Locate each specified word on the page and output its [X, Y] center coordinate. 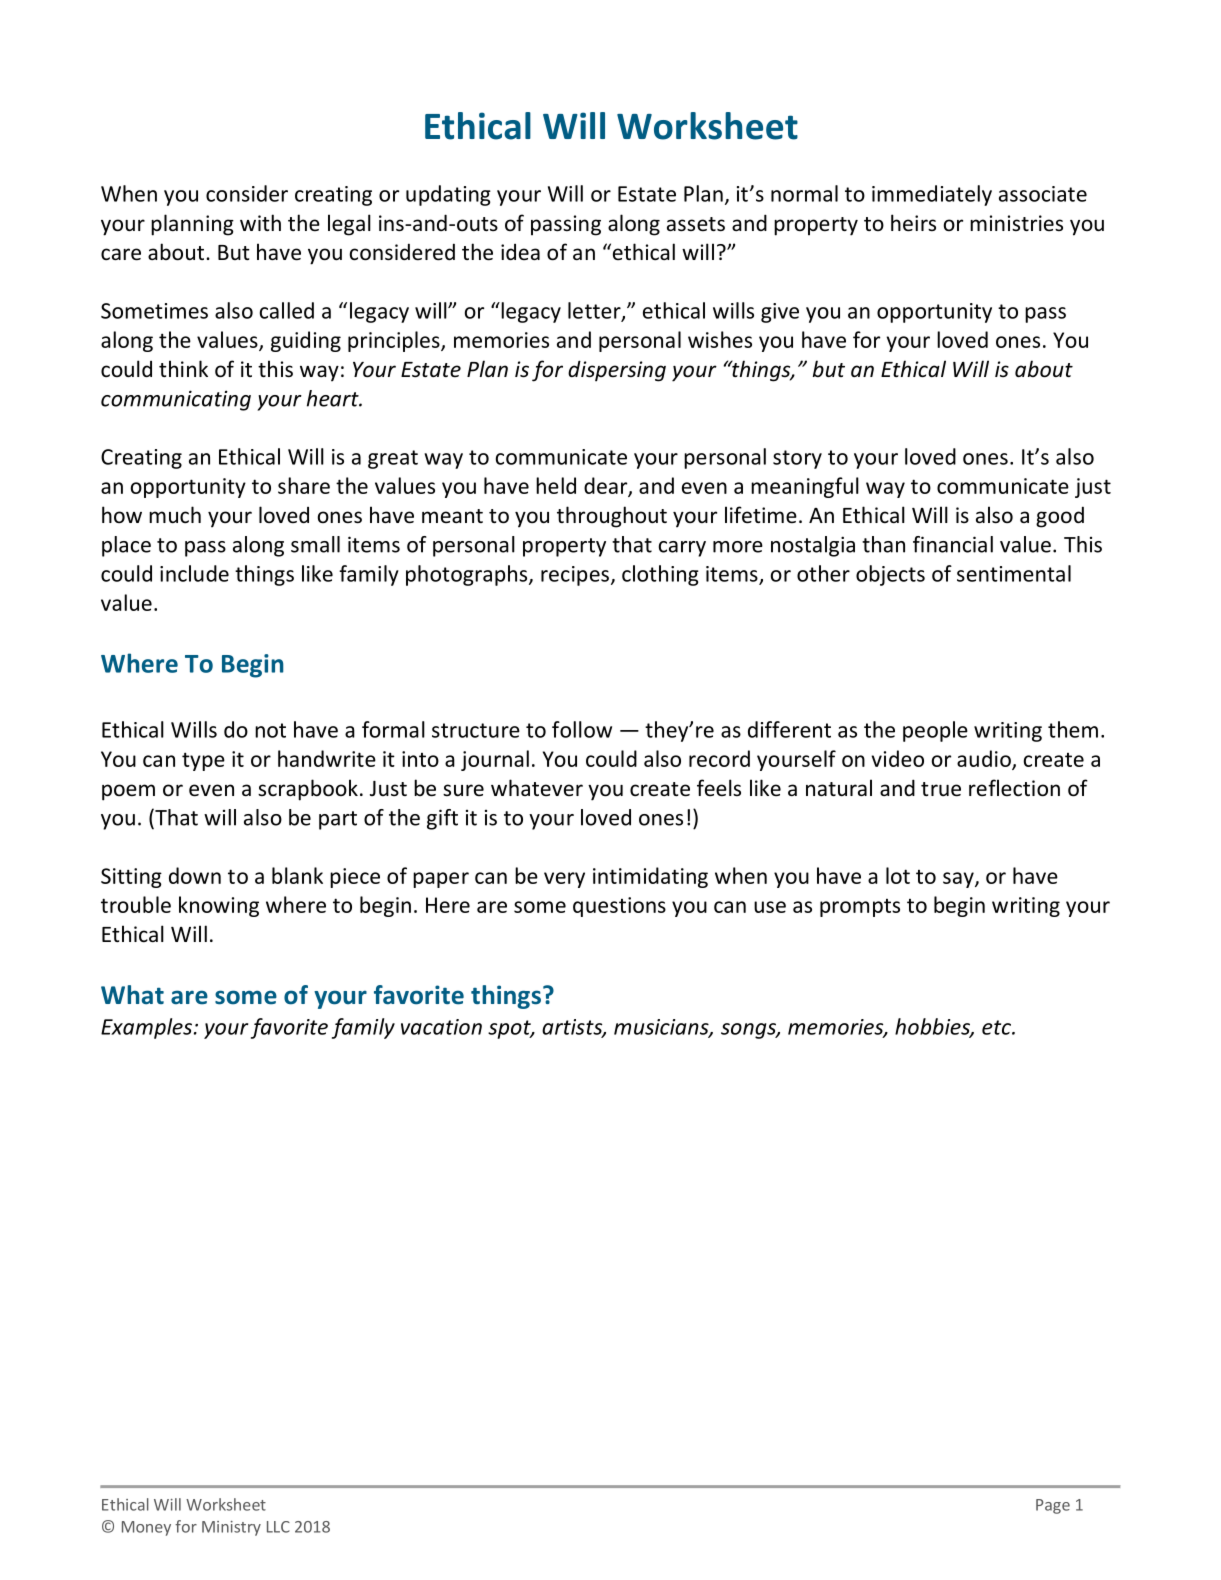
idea [520, 252]
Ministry [231, 1528]
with [260, 222]
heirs [913, 223]
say [959, 880]
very [564, 880]
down [195, 875]
